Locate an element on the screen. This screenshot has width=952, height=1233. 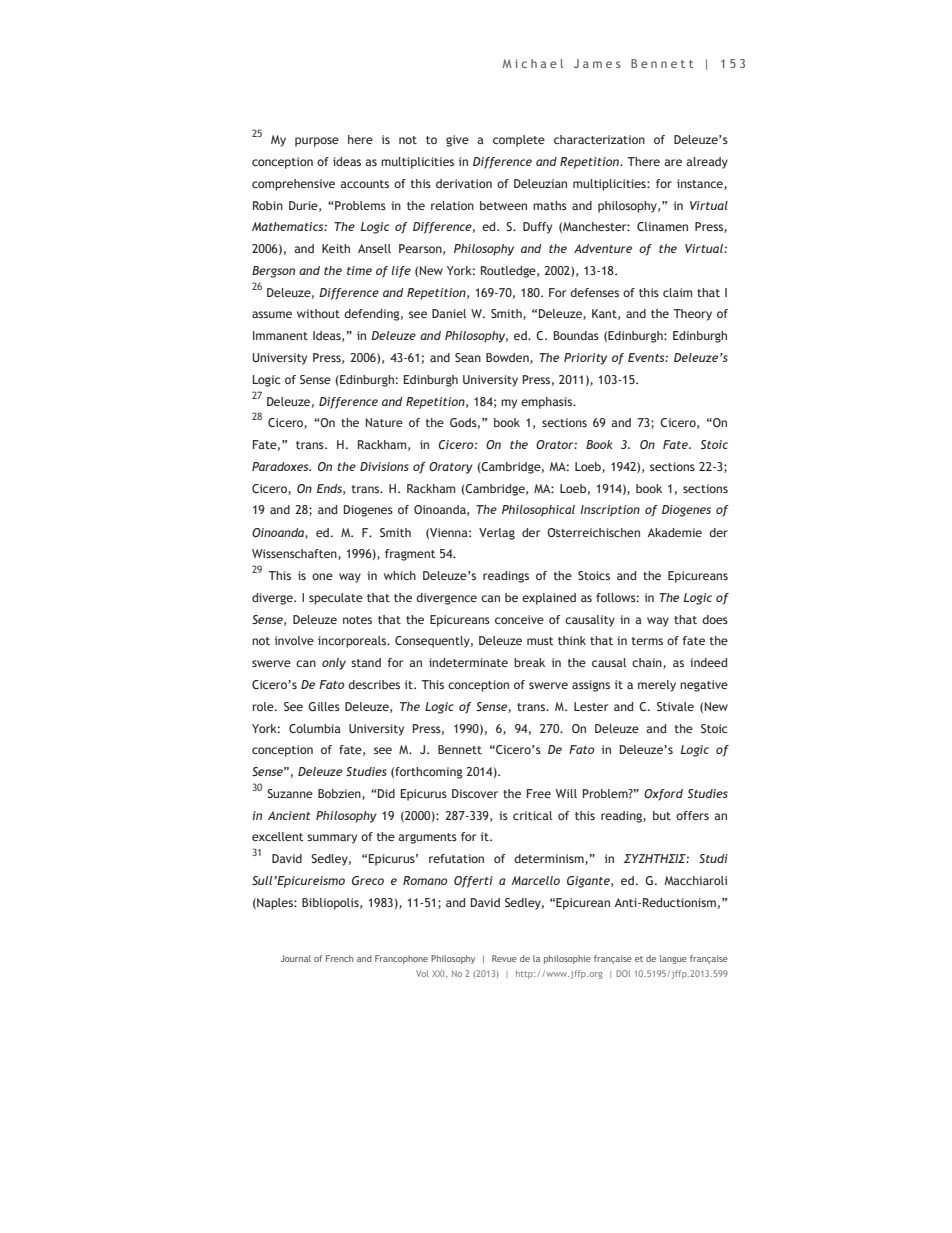
Michael is located at coordinates (533, 63).
